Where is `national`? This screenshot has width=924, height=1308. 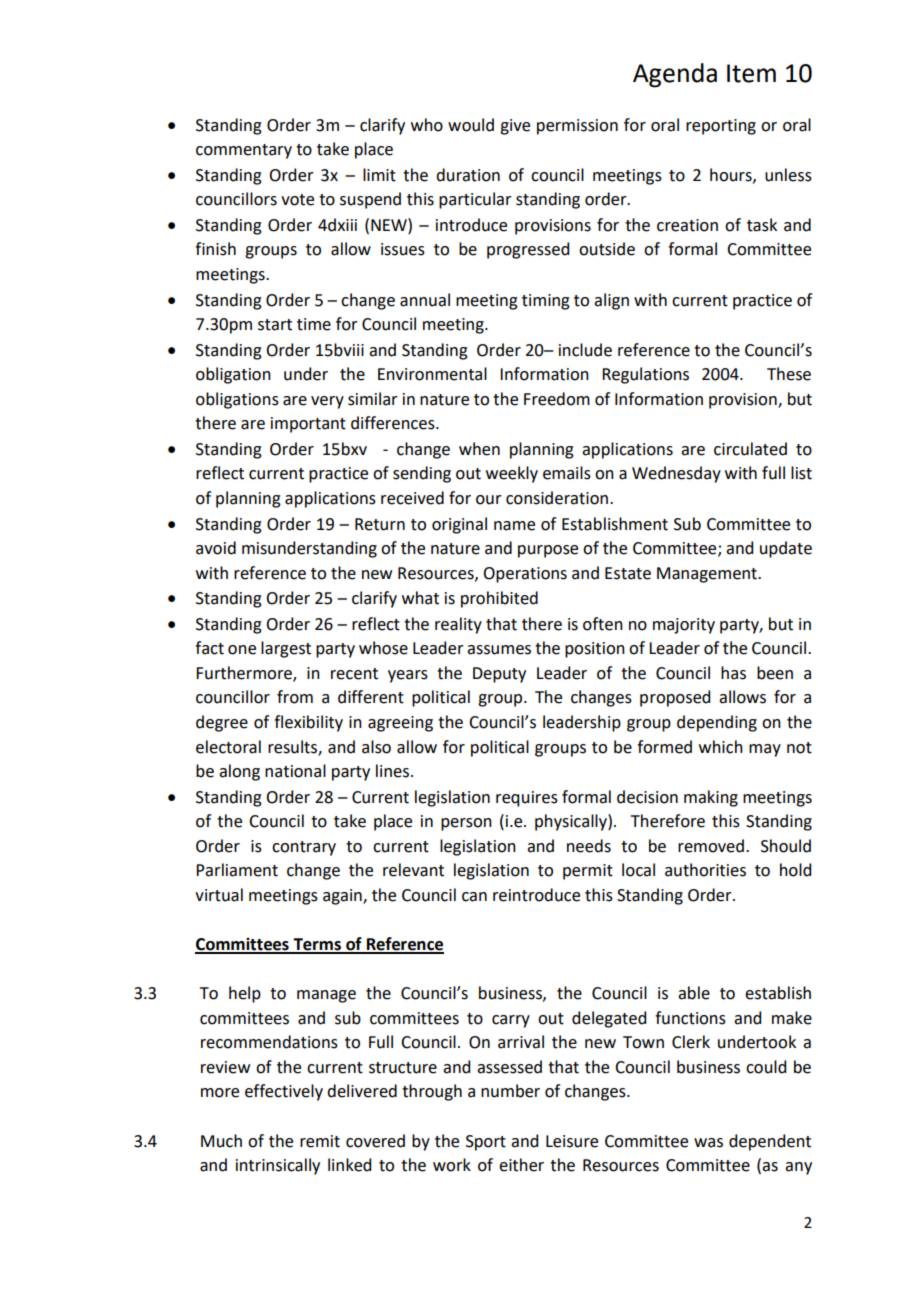
national is located at coordinates (295, 771).
